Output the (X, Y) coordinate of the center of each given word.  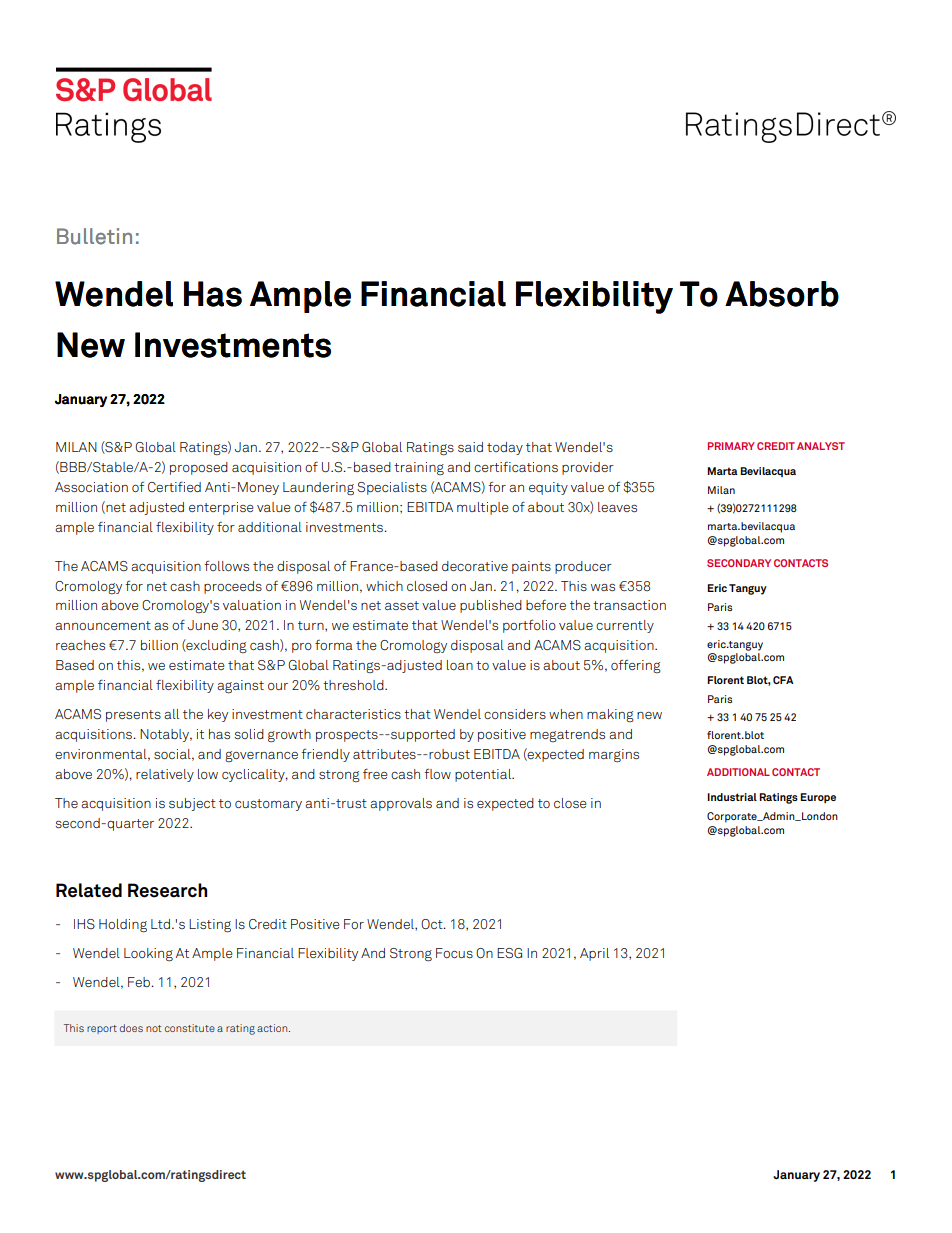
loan (460, 665)
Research (167, 890)
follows (226, 566)
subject (192, 804)
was (603, 587)
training (419, 468)
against (240, 687)
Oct (433, 924)
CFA (783, 680)
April (594, 954)
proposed (199, 468)
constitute (190, 1028)
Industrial (732, 797)
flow (437, 774)
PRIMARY (731, 446)
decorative (475, 566)
